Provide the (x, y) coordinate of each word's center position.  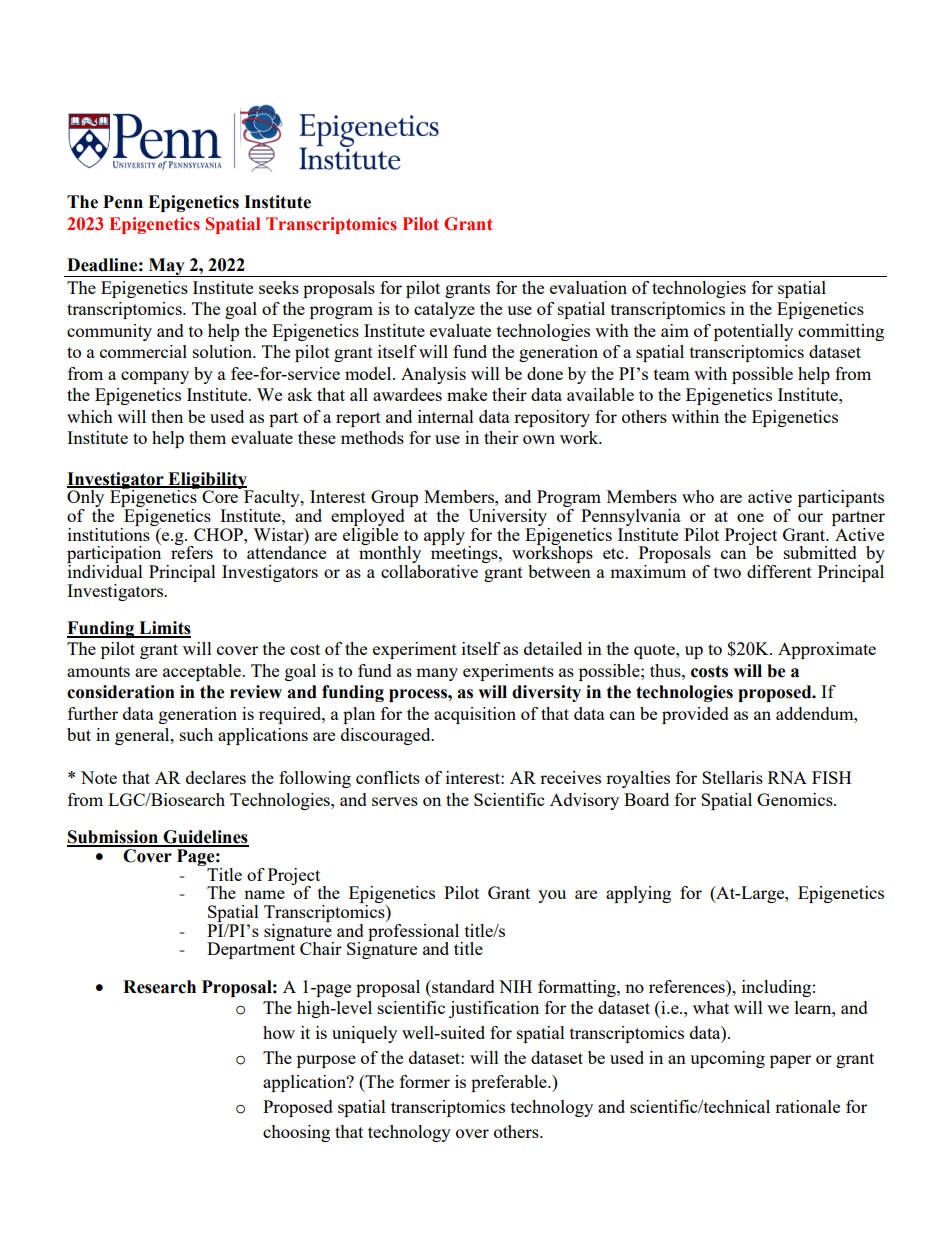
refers (192, 551)
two (727, 572)
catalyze (444, 310)
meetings (465, 555)
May (167, 267)
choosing (296, 1133)
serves (395, 801)
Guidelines (205, 838)
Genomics (796, 799)
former (425, 1081)
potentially (753, 332)
